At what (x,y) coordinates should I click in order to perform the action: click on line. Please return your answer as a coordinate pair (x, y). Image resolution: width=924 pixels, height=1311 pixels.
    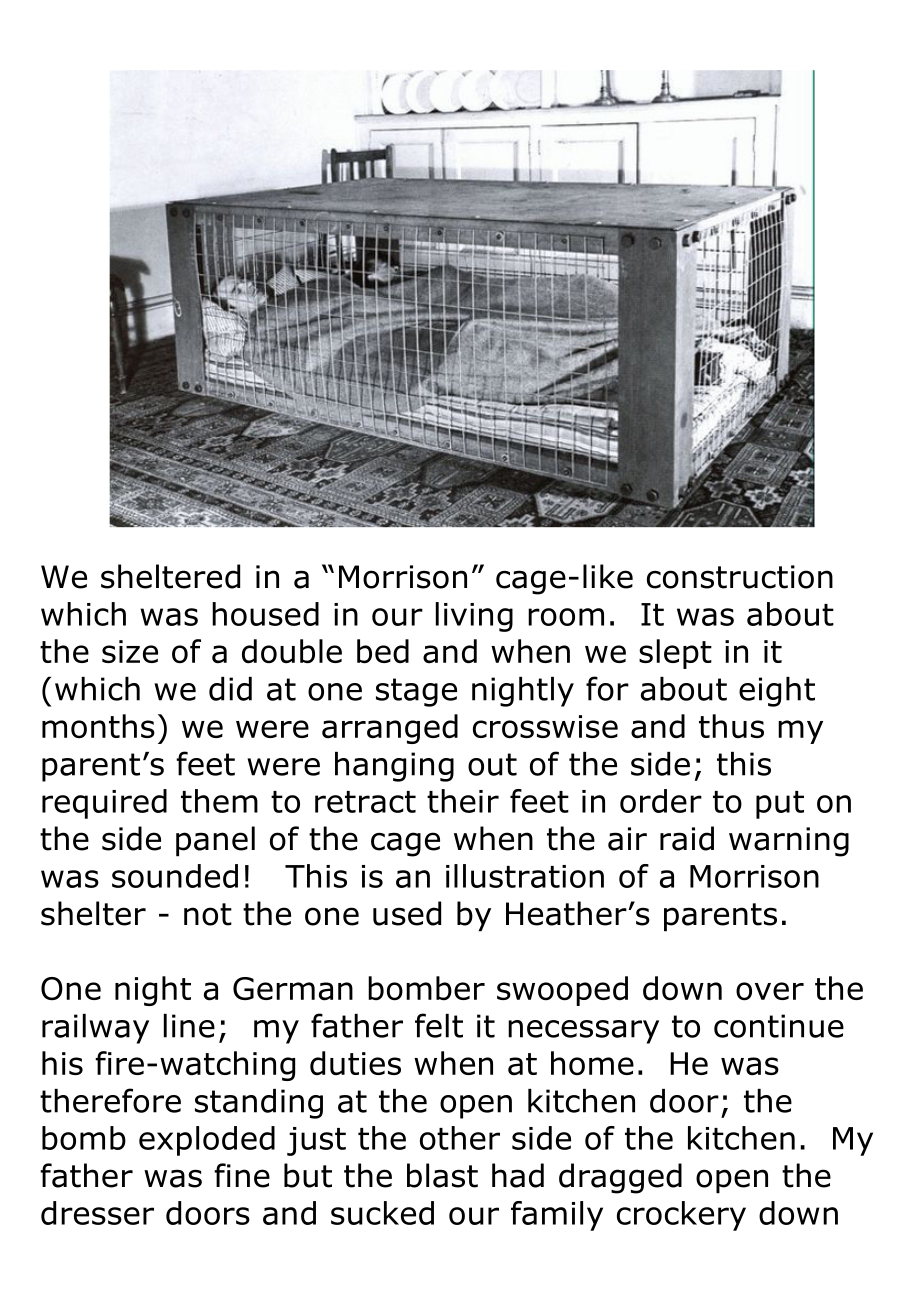
    Looking at the image, I should click on (189, 1026).
